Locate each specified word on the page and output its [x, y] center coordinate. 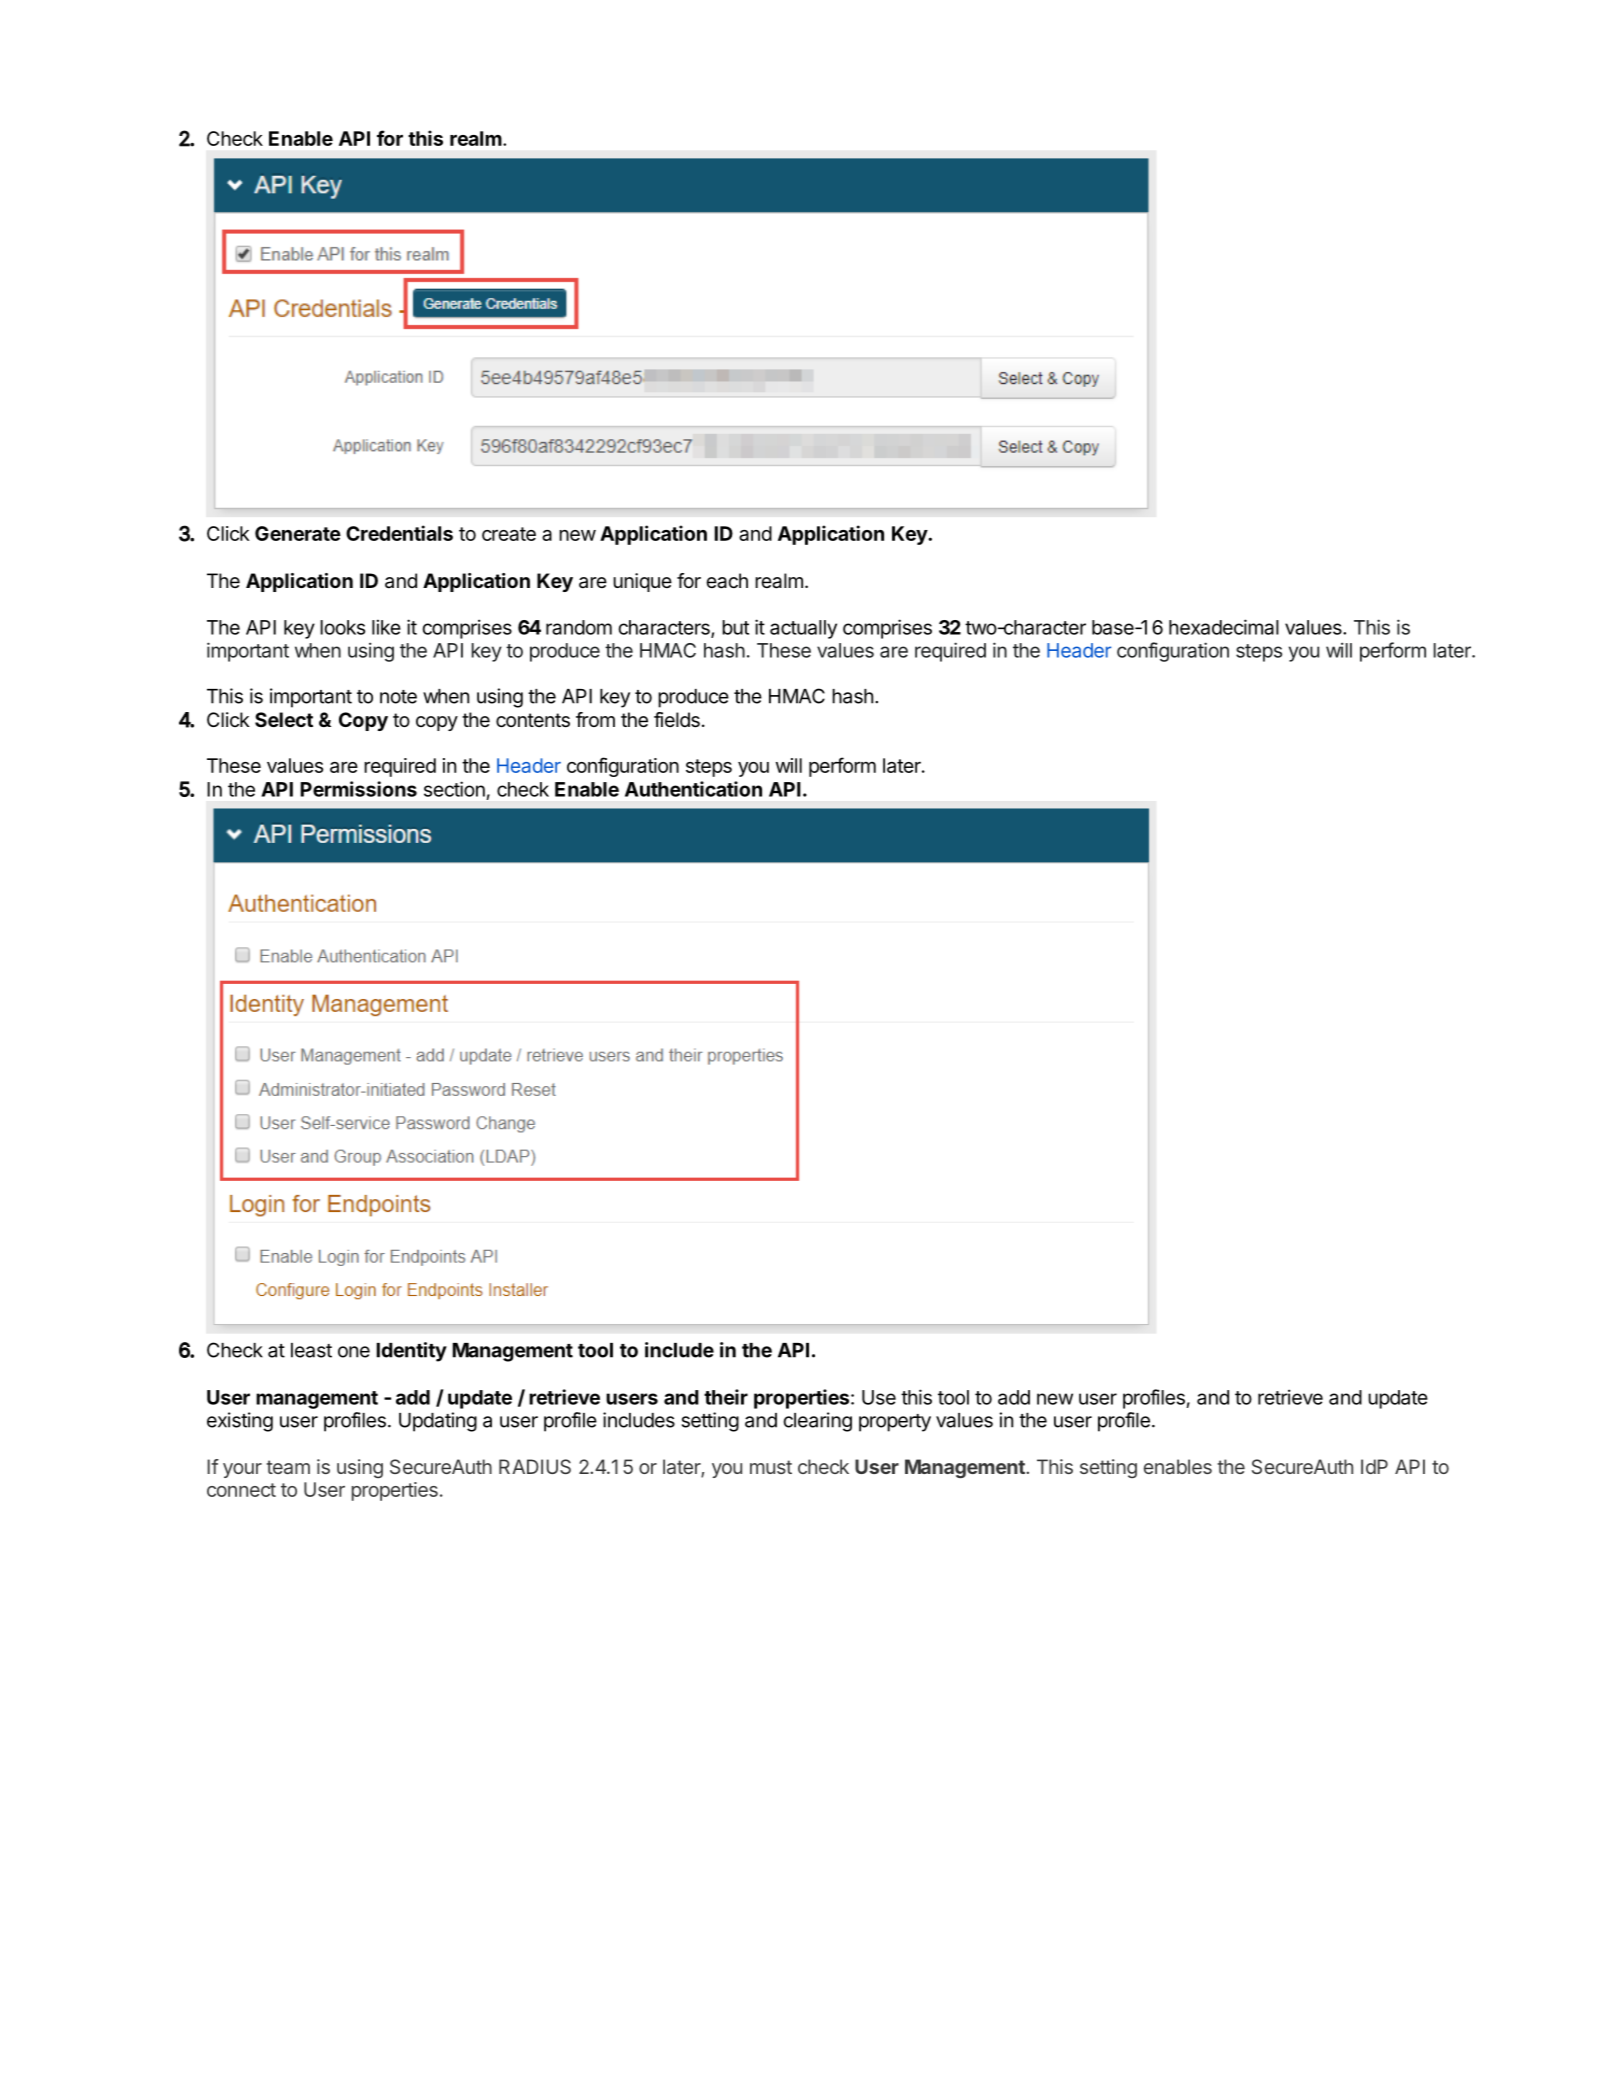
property [895, 1423]
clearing [818, 1422]
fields [677, 720]
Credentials [399, 533]
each [727, 581]
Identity [412, 1352]
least [311, 1350]
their [726, 1397]
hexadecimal [1224, 627]
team [288, 1467]
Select [284, 719]
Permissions [359, 789]
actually [803, 629]
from [595, 719]
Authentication [693, 789]
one [354, 1352]
